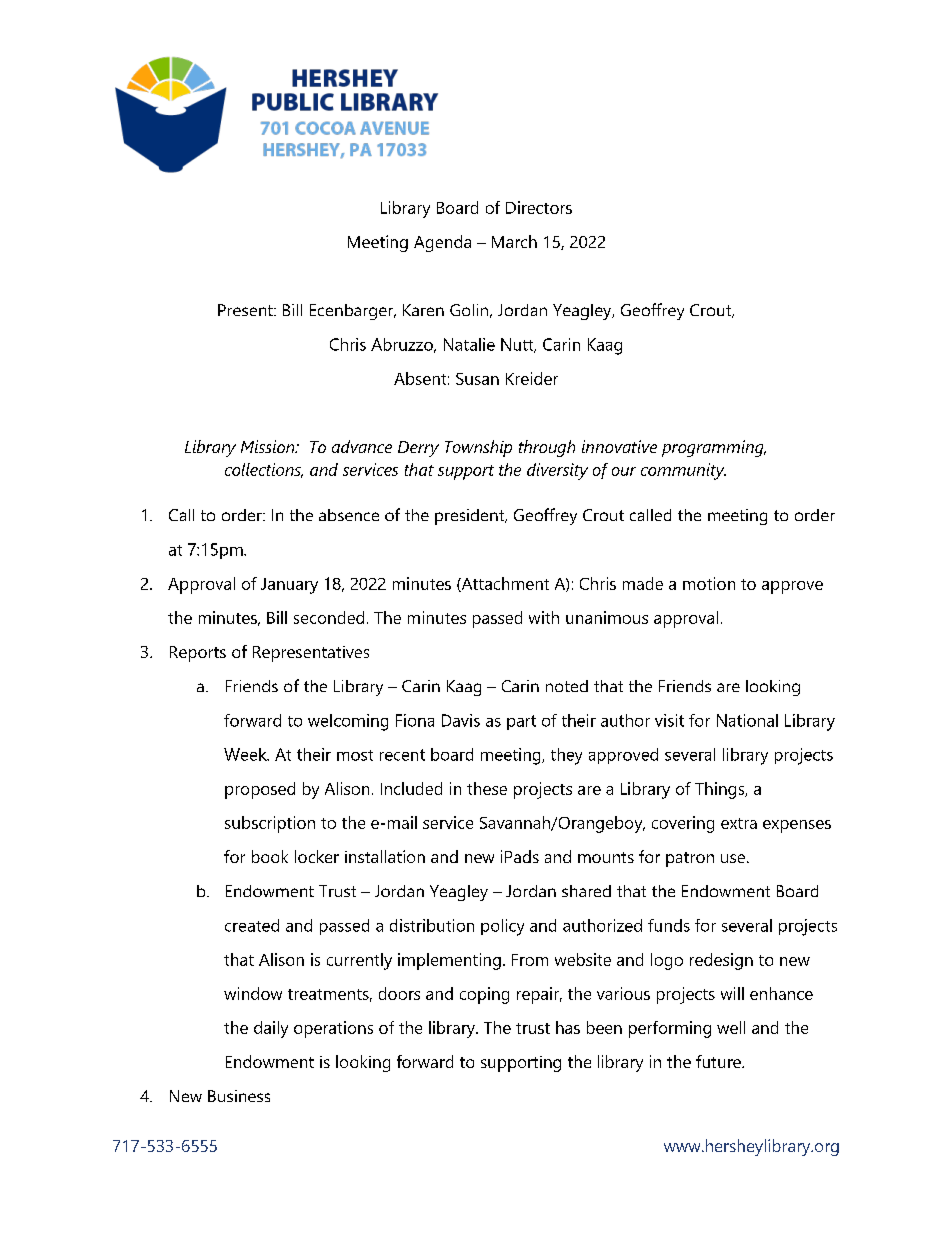 This page has height=1233, width=952. What do you see at coordinates (568, 1027) in the page?
I see `has` at bounding box center [568, 1027].
